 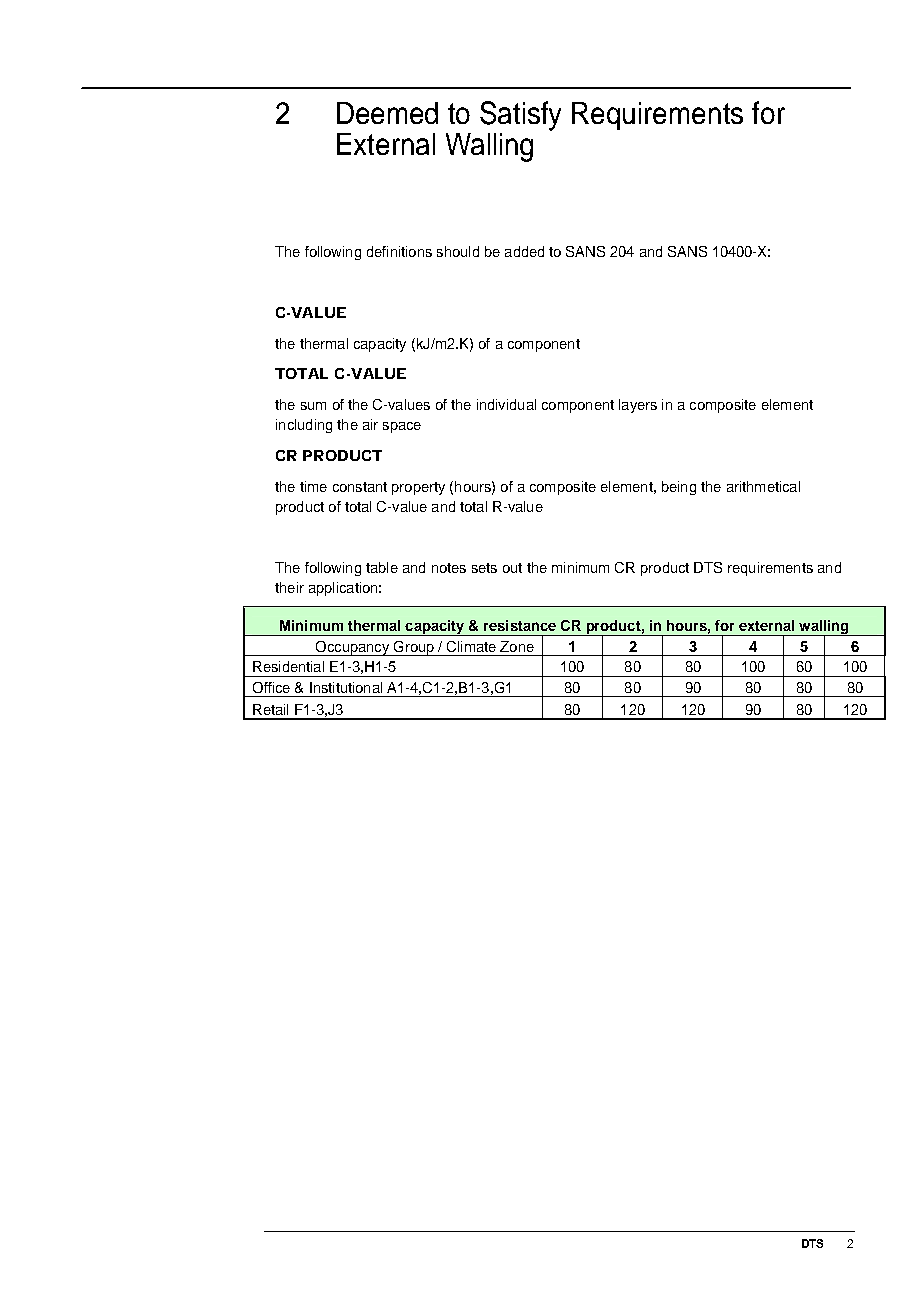 I want to click on sum, so click(x=313, y=406).
